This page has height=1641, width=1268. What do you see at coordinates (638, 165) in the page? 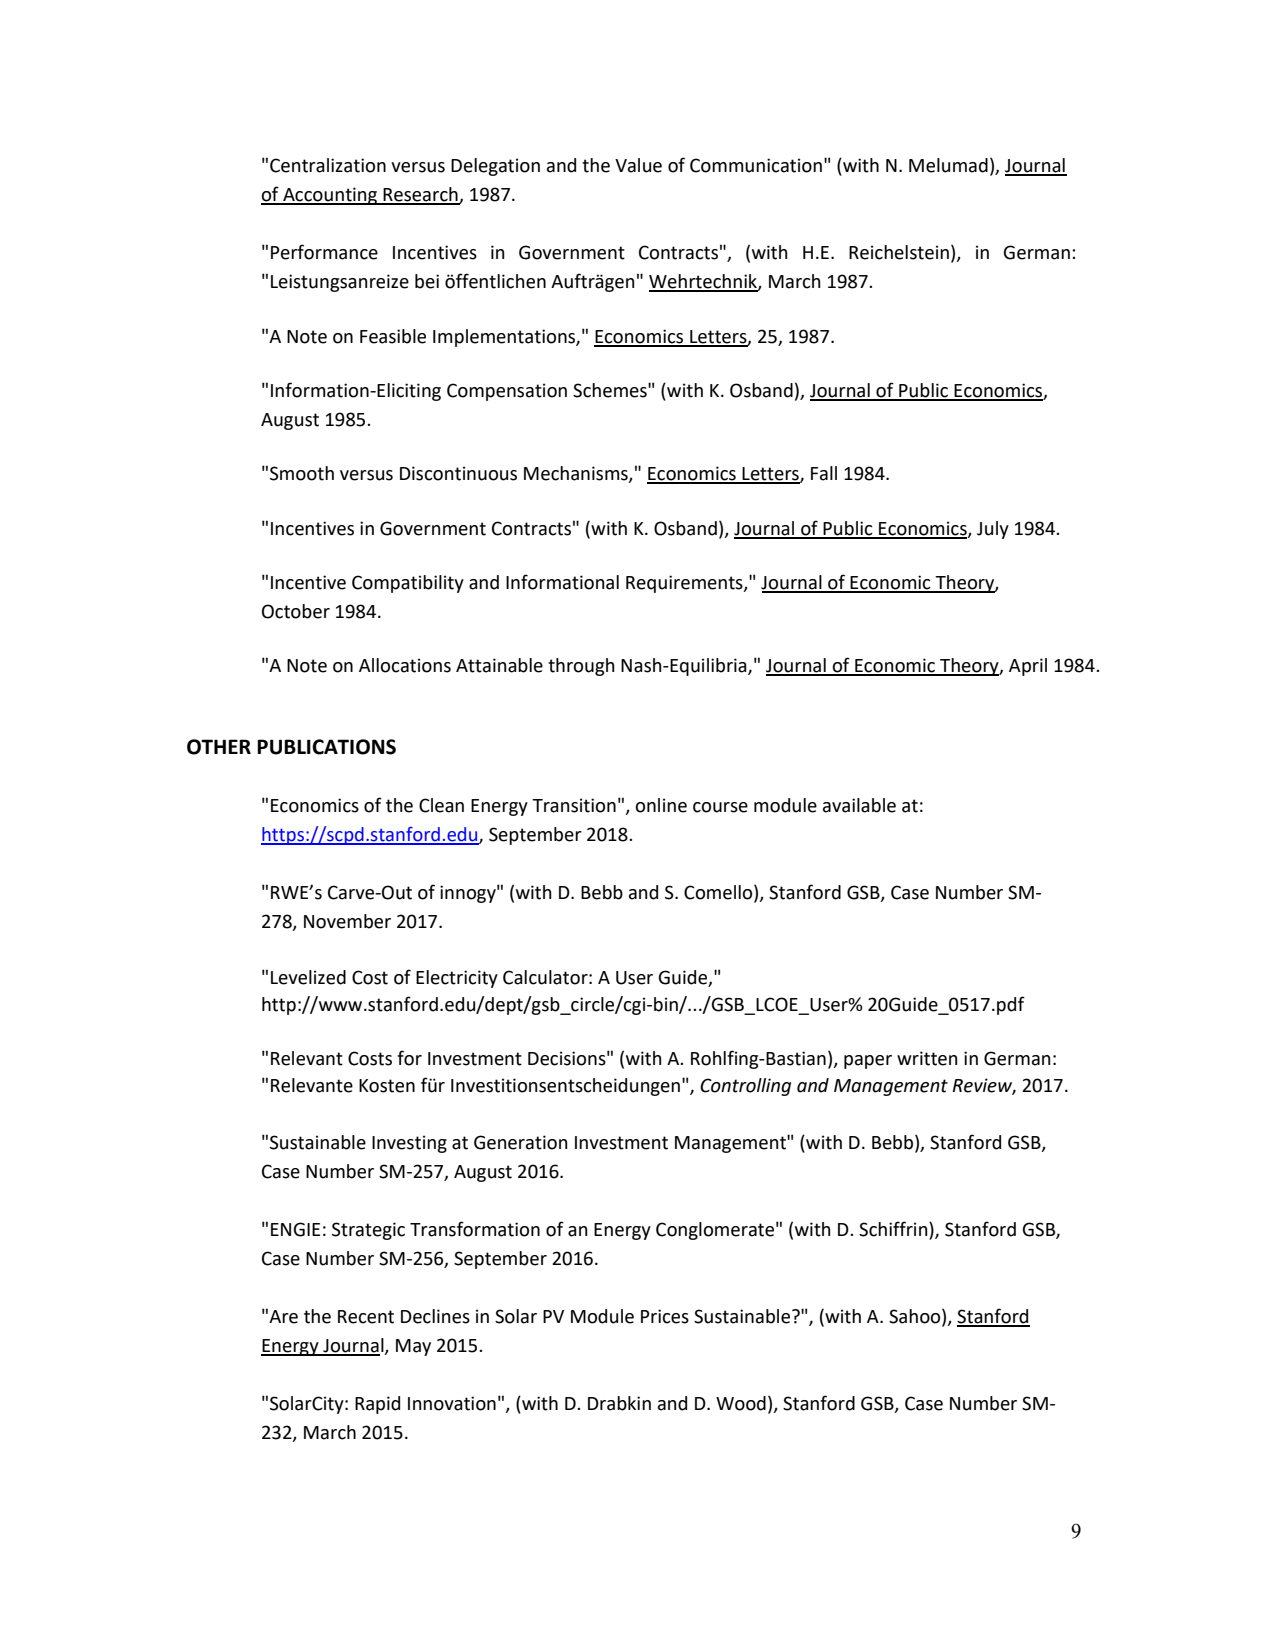
I see `Value` at bounding box center [638, 165].
